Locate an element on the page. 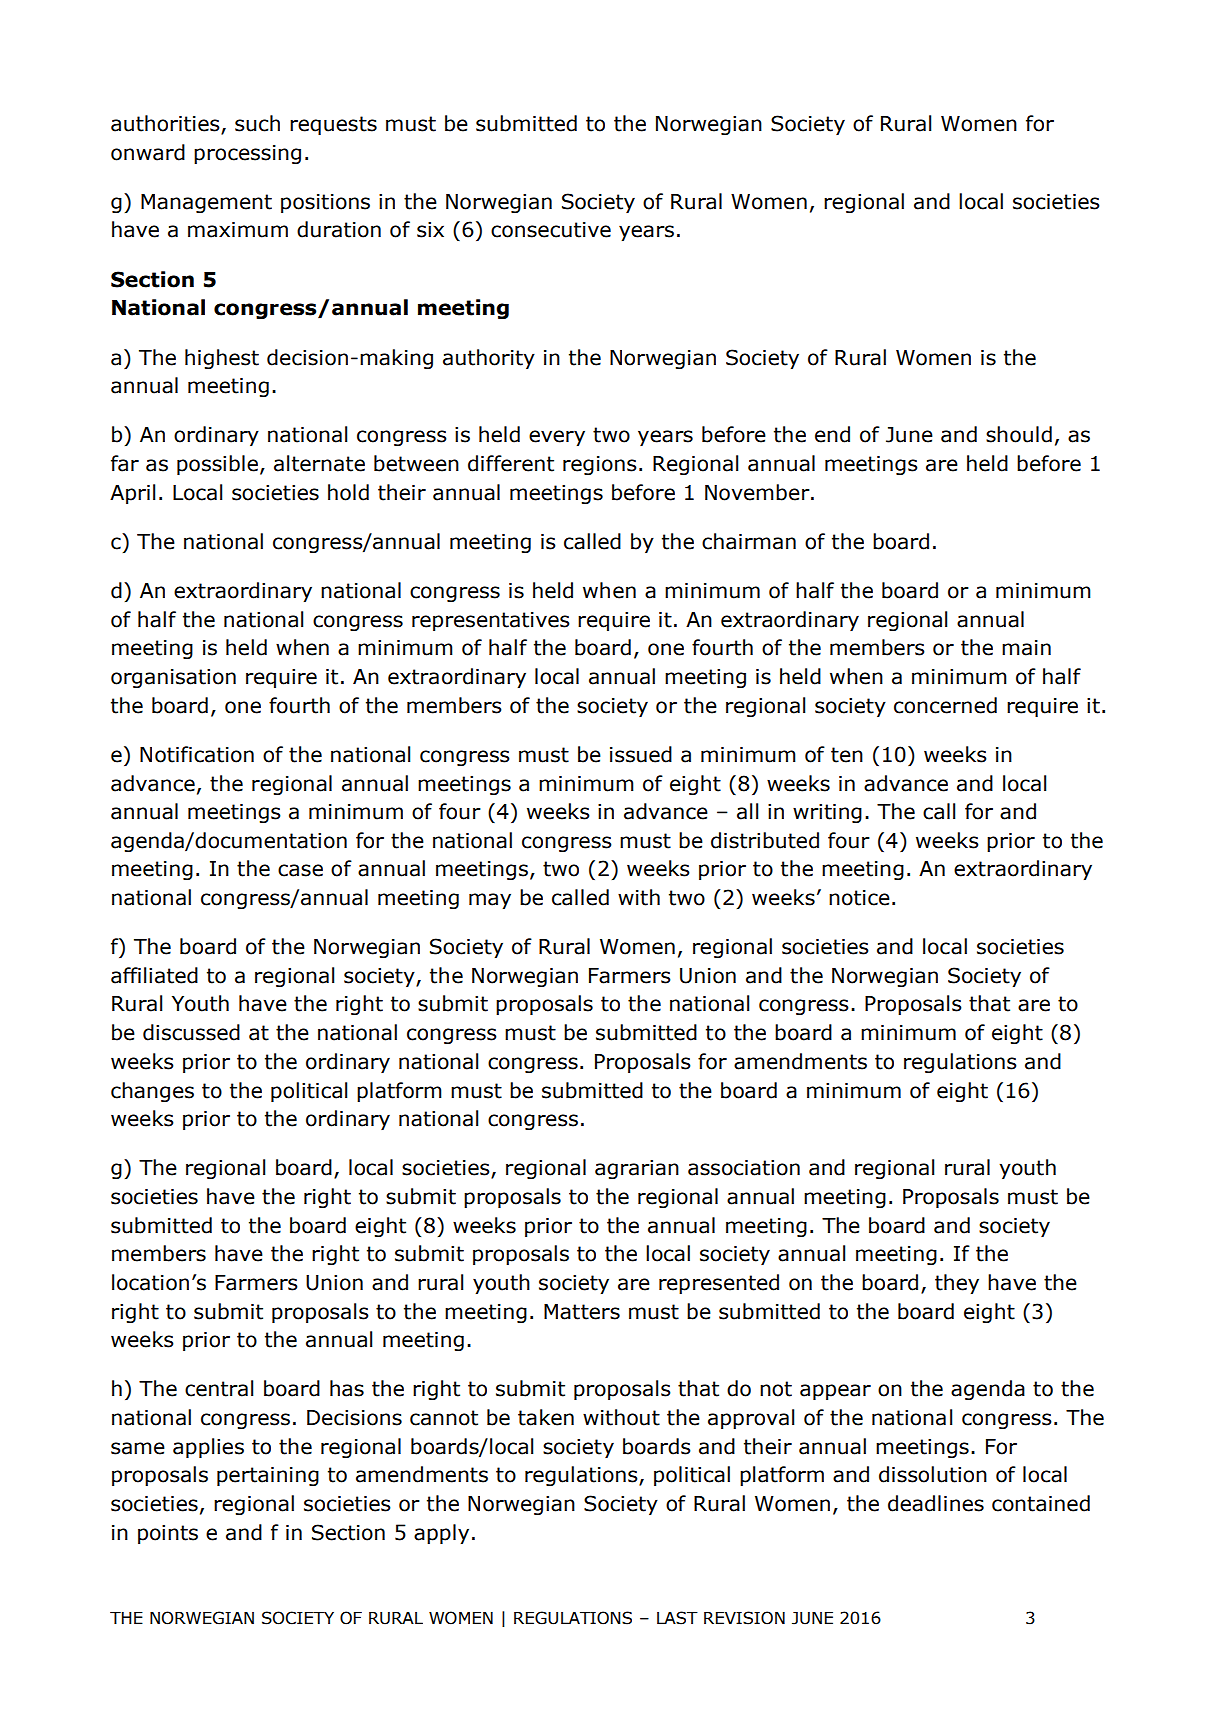 Image resolution: width=1220 pixels, height=1726 pixels. processing is located at coordinates (247, 154).
